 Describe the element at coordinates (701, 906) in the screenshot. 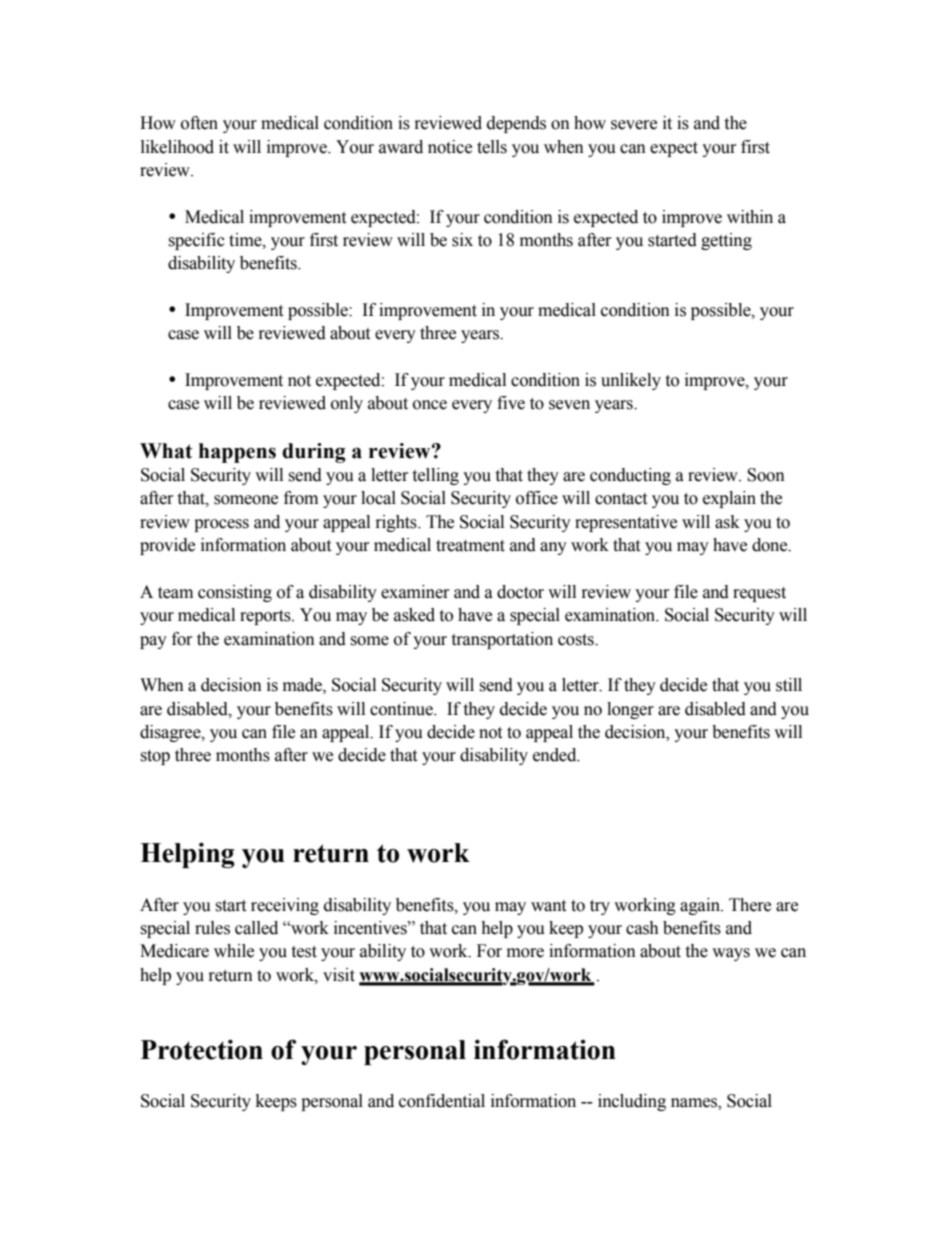

I see `again` at that location.
